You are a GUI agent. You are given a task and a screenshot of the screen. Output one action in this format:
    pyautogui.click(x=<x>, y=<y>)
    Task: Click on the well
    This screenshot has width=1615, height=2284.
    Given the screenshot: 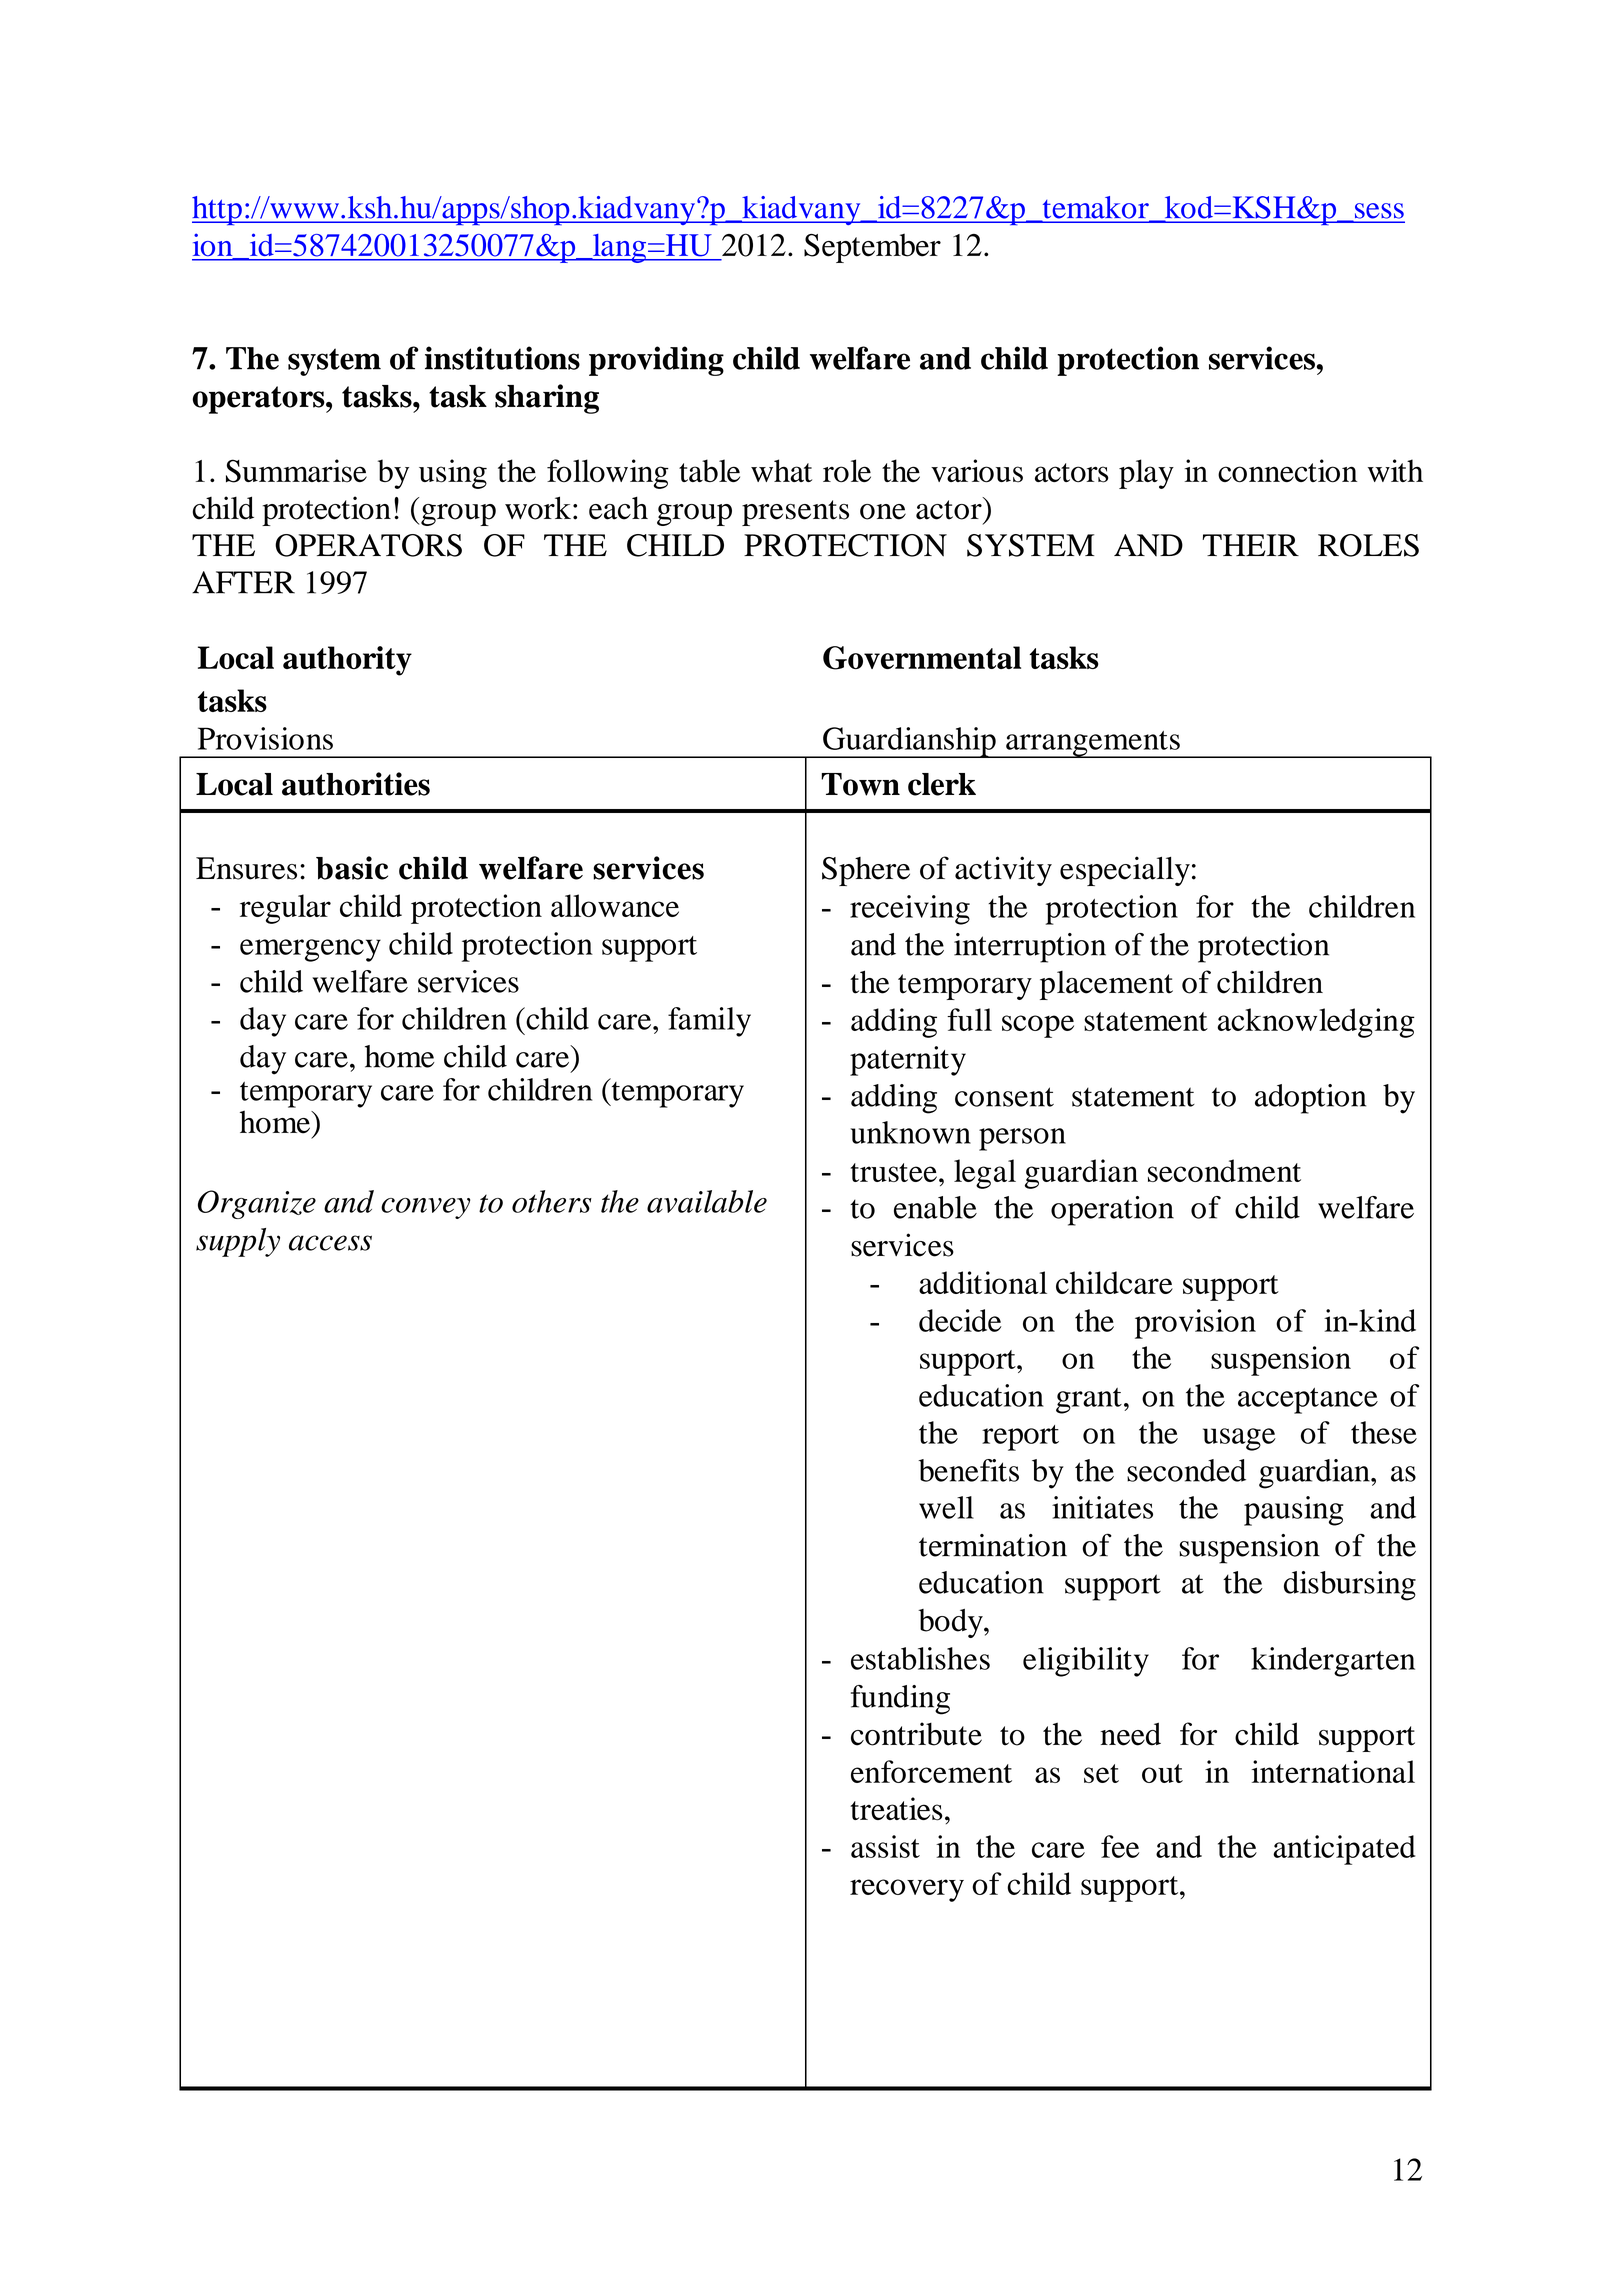 What is the action you would take?
    pyautogui.click(x=946, y=1507)
